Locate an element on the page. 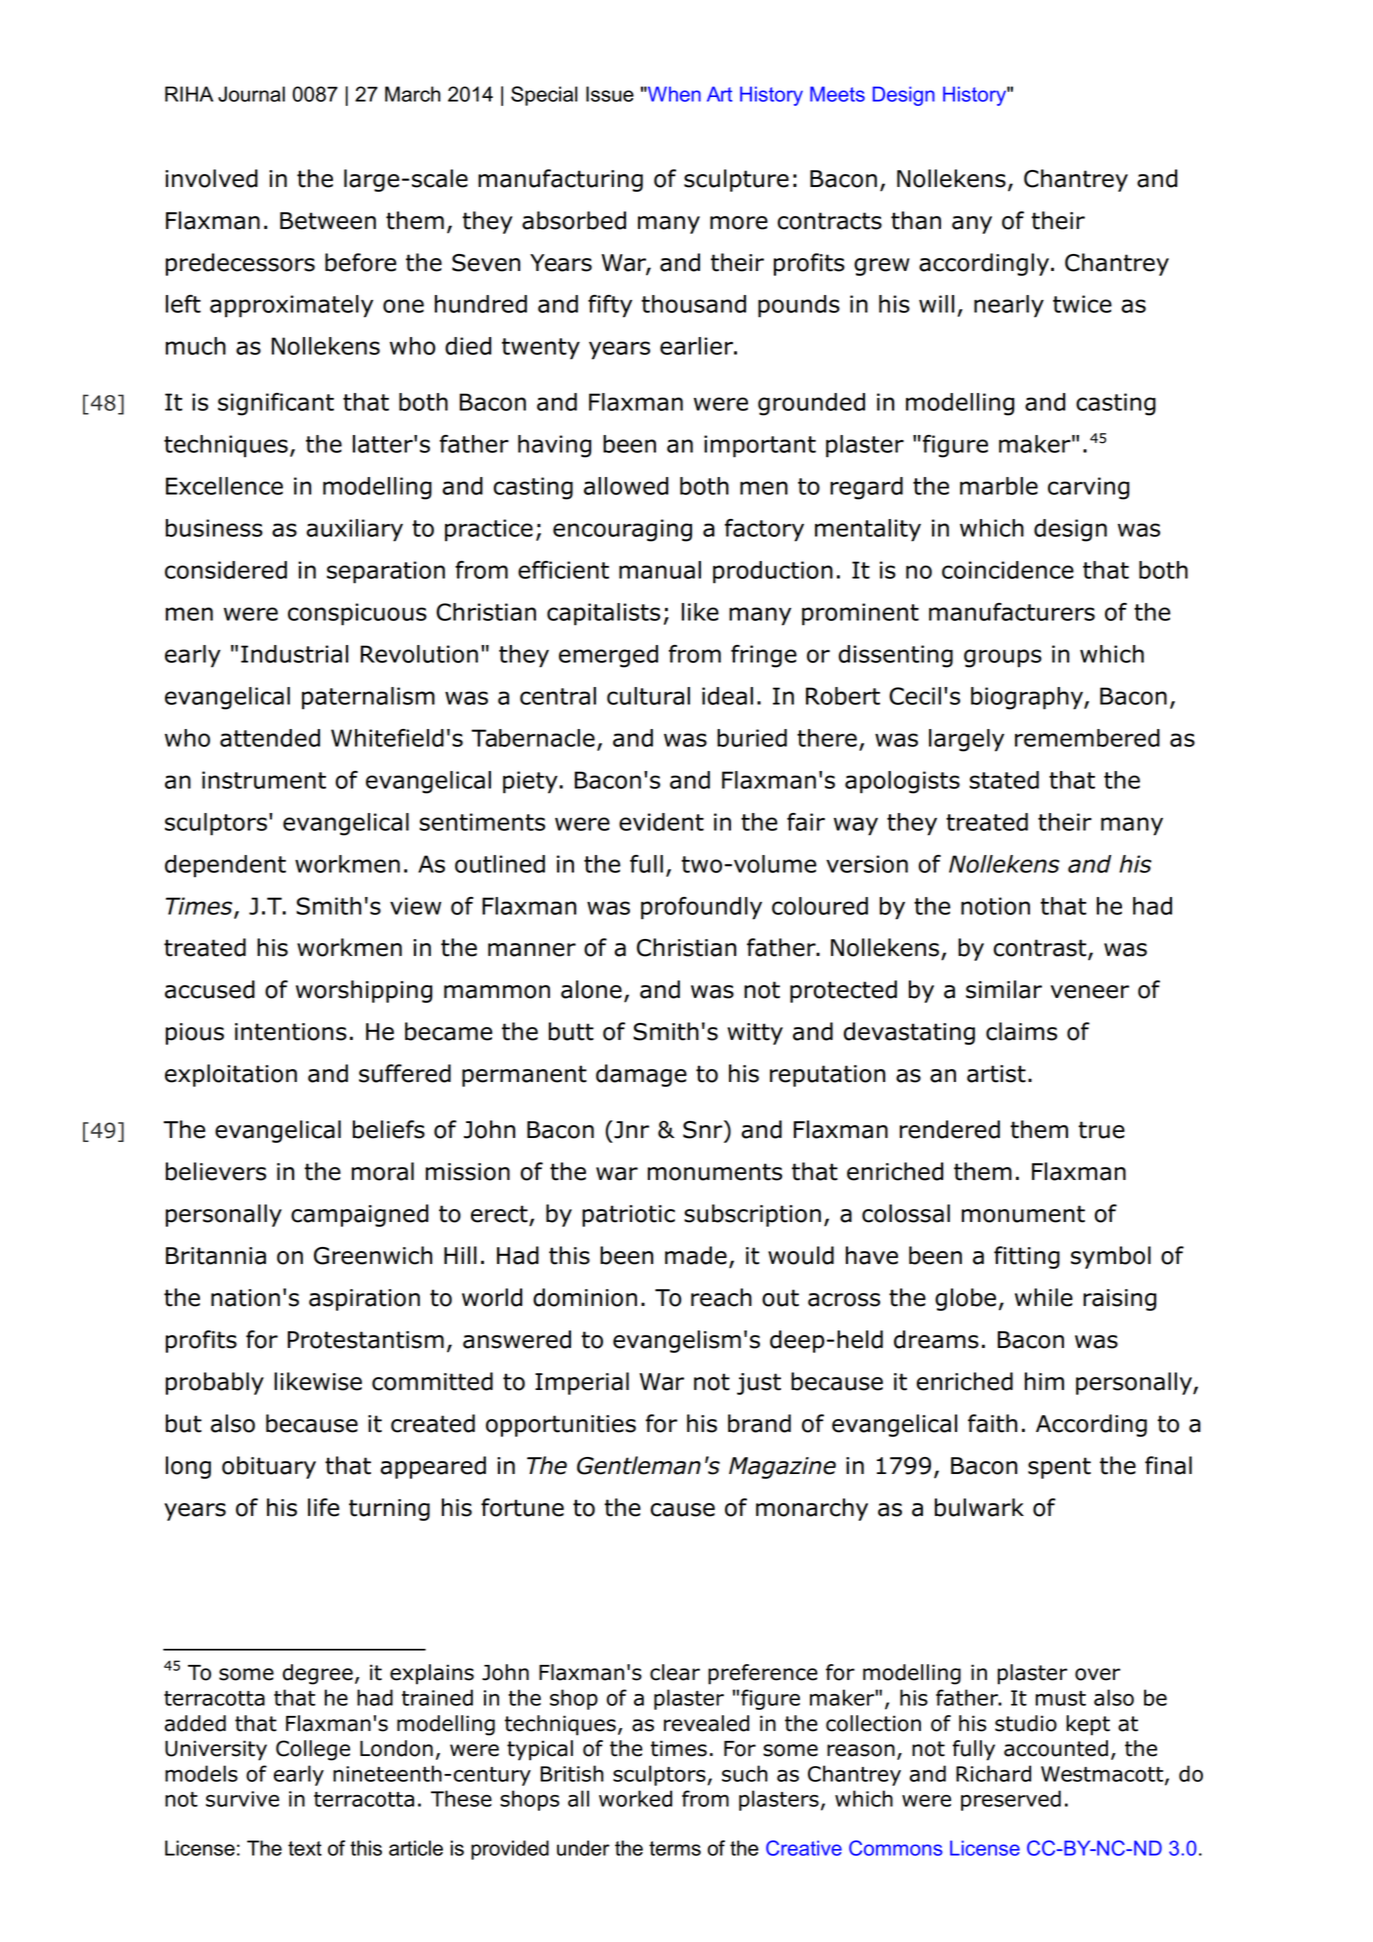  biography is located at coordinates (1028, 698).
